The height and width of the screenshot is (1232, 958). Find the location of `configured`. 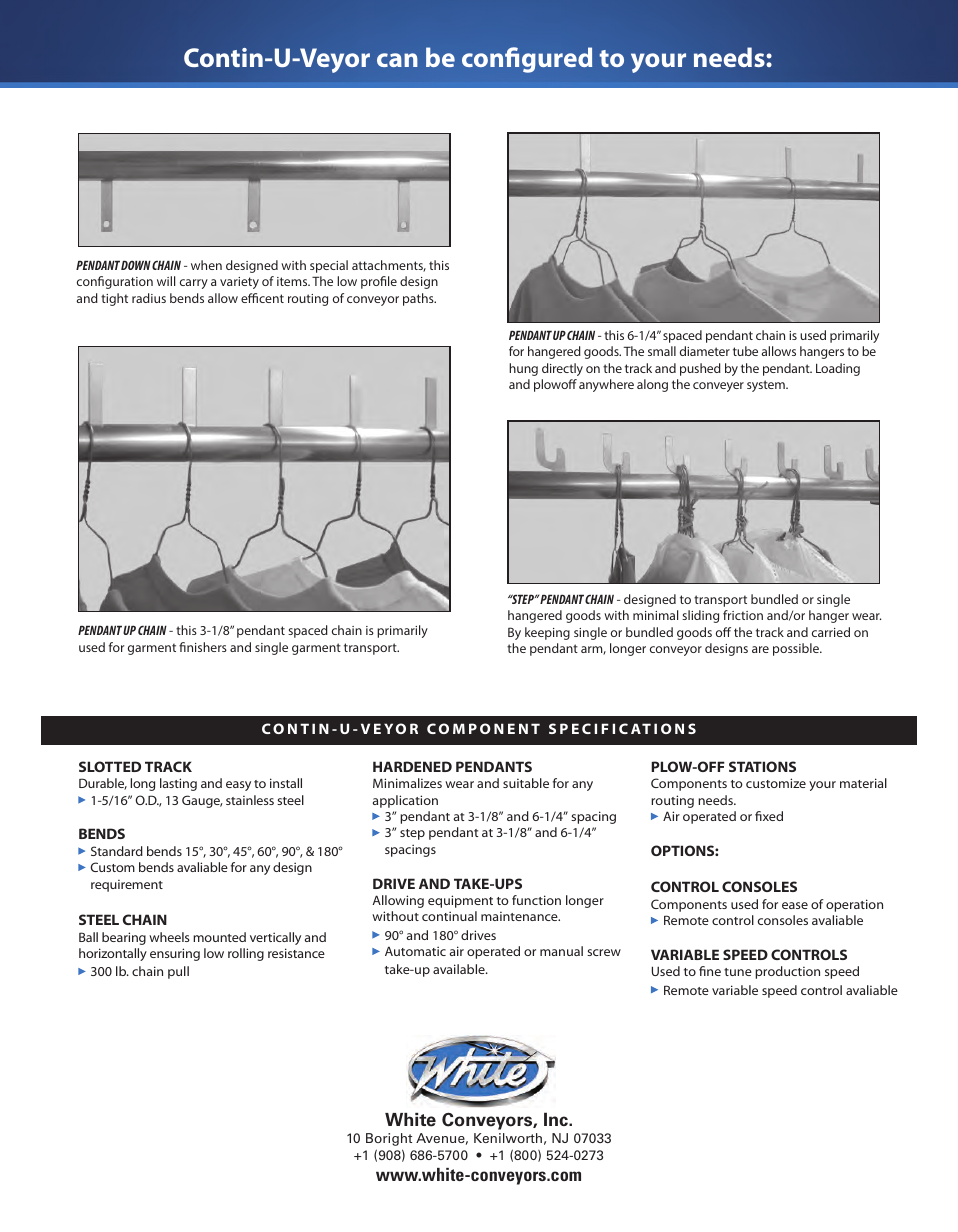

configured is located at coordinates (527, 60).
